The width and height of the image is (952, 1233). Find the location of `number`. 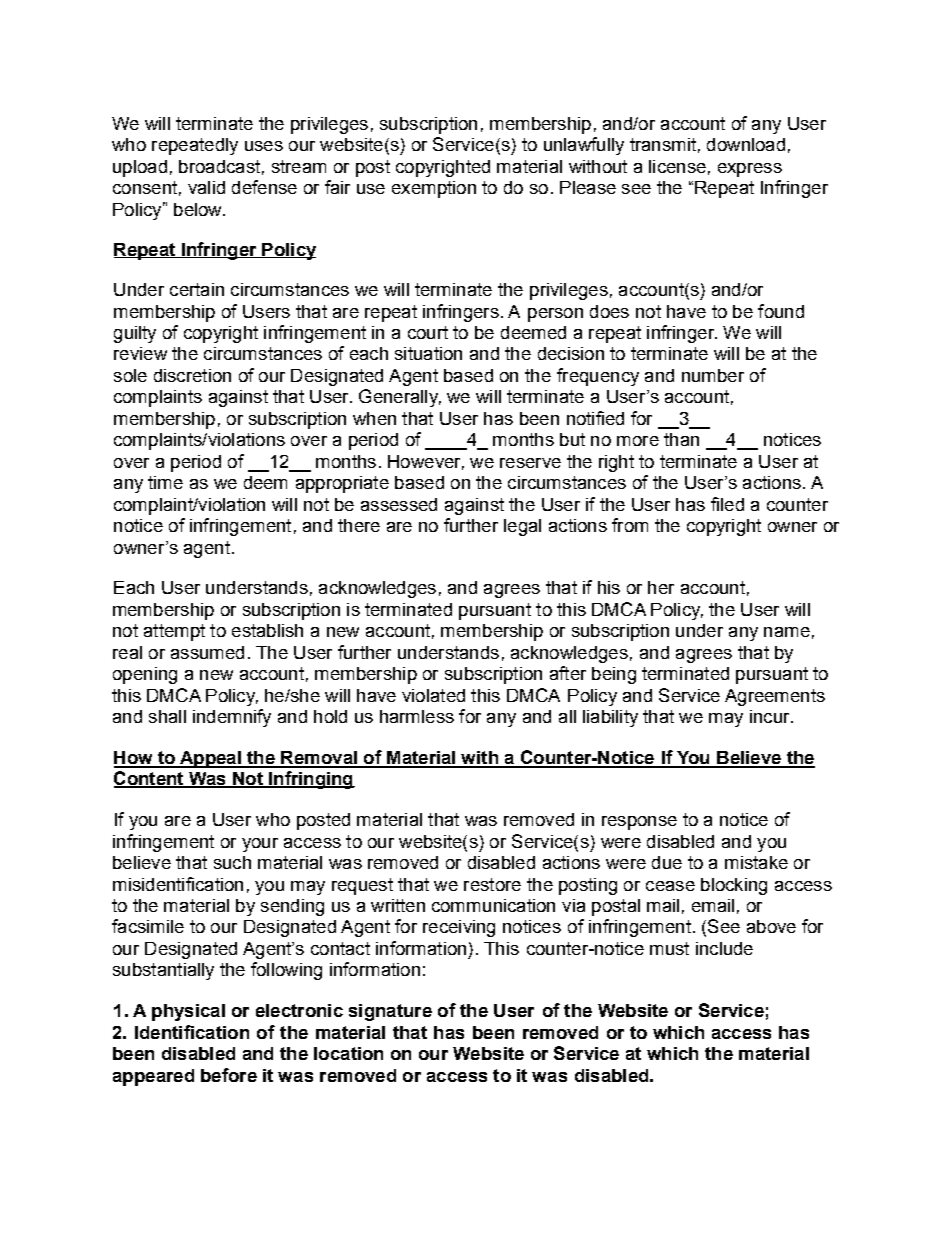

number is located at coordinates (713, 375).
